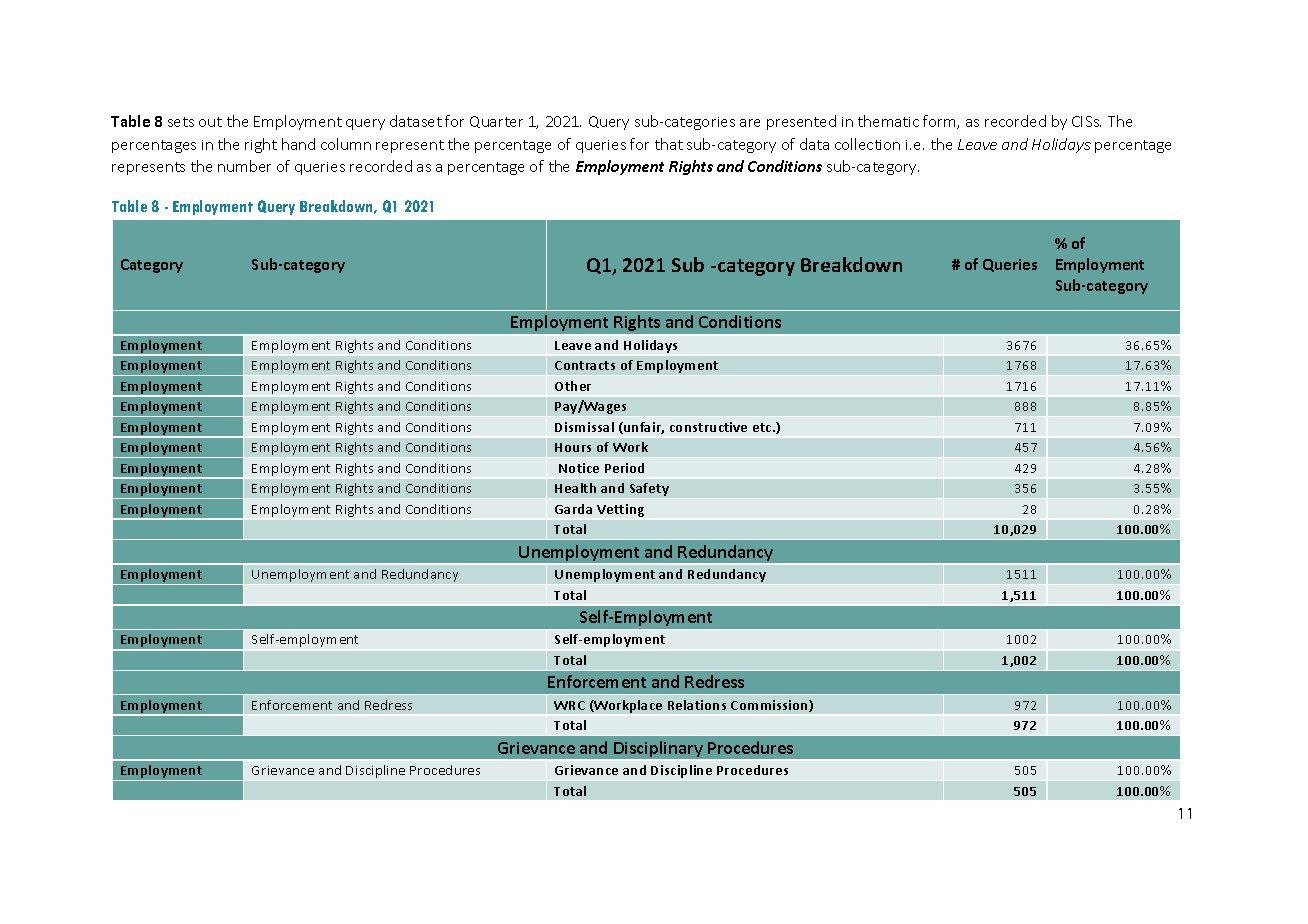  Describe the element at coordinates (763, 427) in the image. I see `etc` at that location.
